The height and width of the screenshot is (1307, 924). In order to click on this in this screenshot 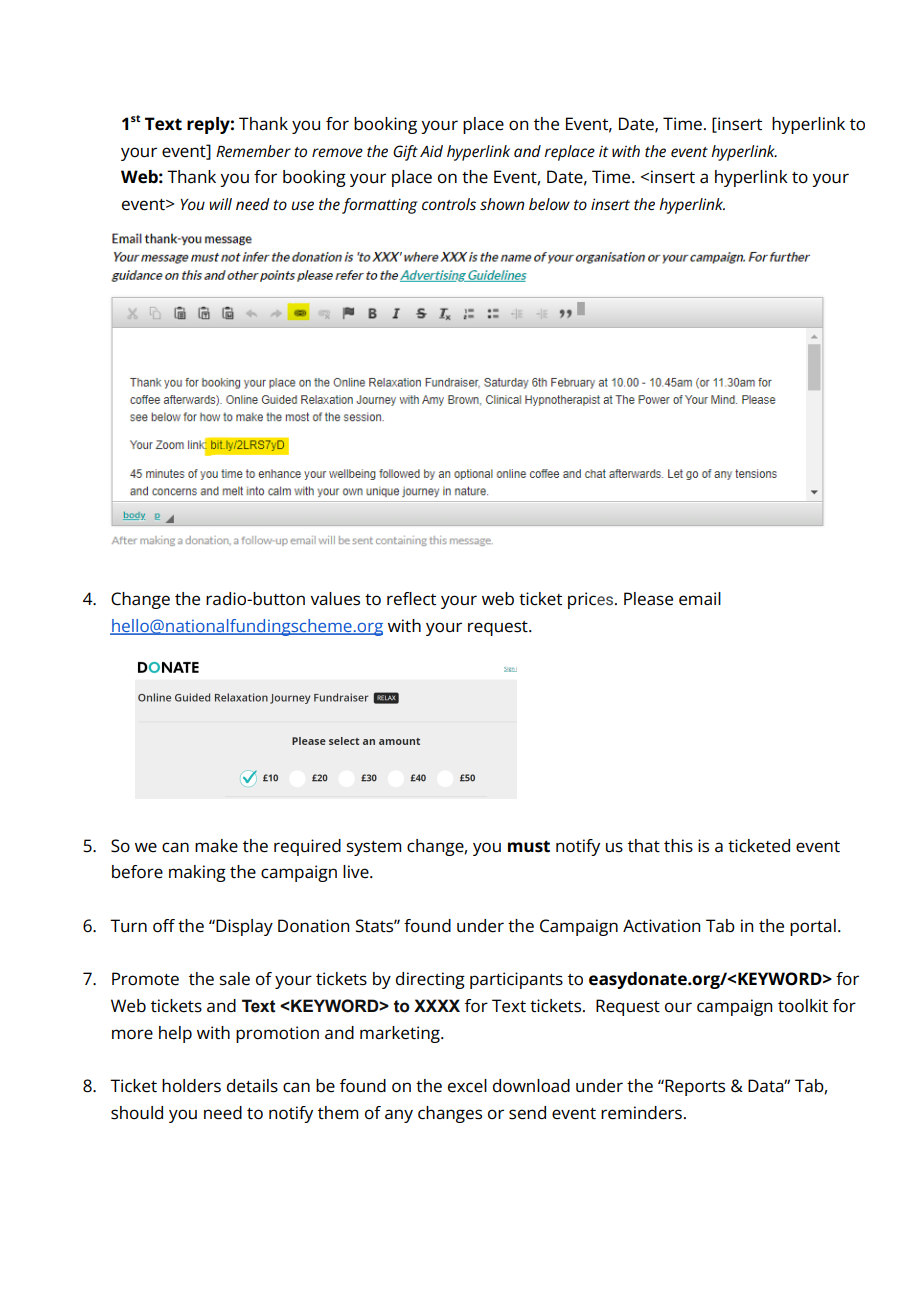, I will do `click(678, 846)`.
